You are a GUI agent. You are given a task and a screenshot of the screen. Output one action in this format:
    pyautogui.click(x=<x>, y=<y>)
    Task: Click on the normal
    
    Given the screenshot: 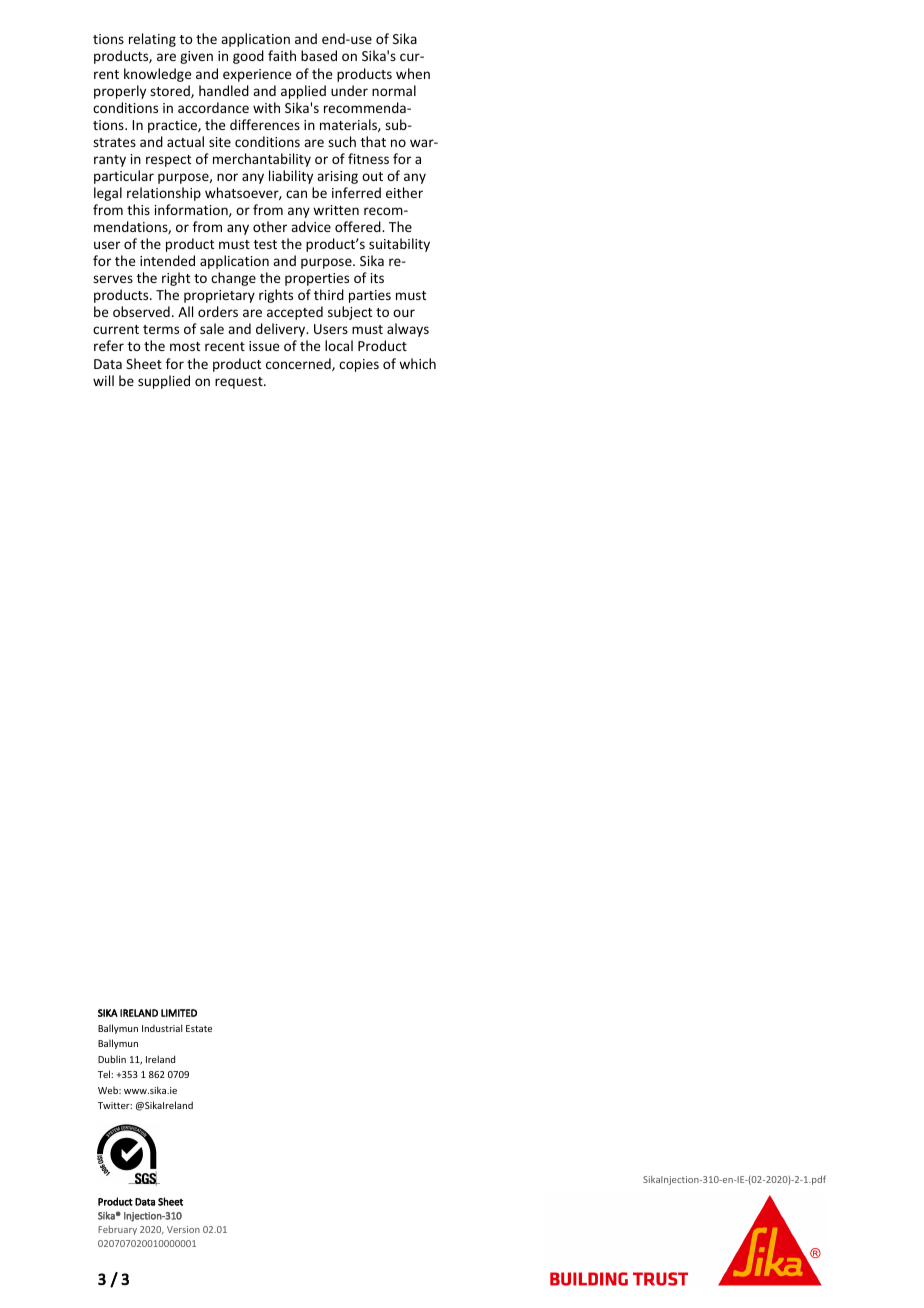 What is the action you would take?
    pyautogui.click(x=394, y=90)
